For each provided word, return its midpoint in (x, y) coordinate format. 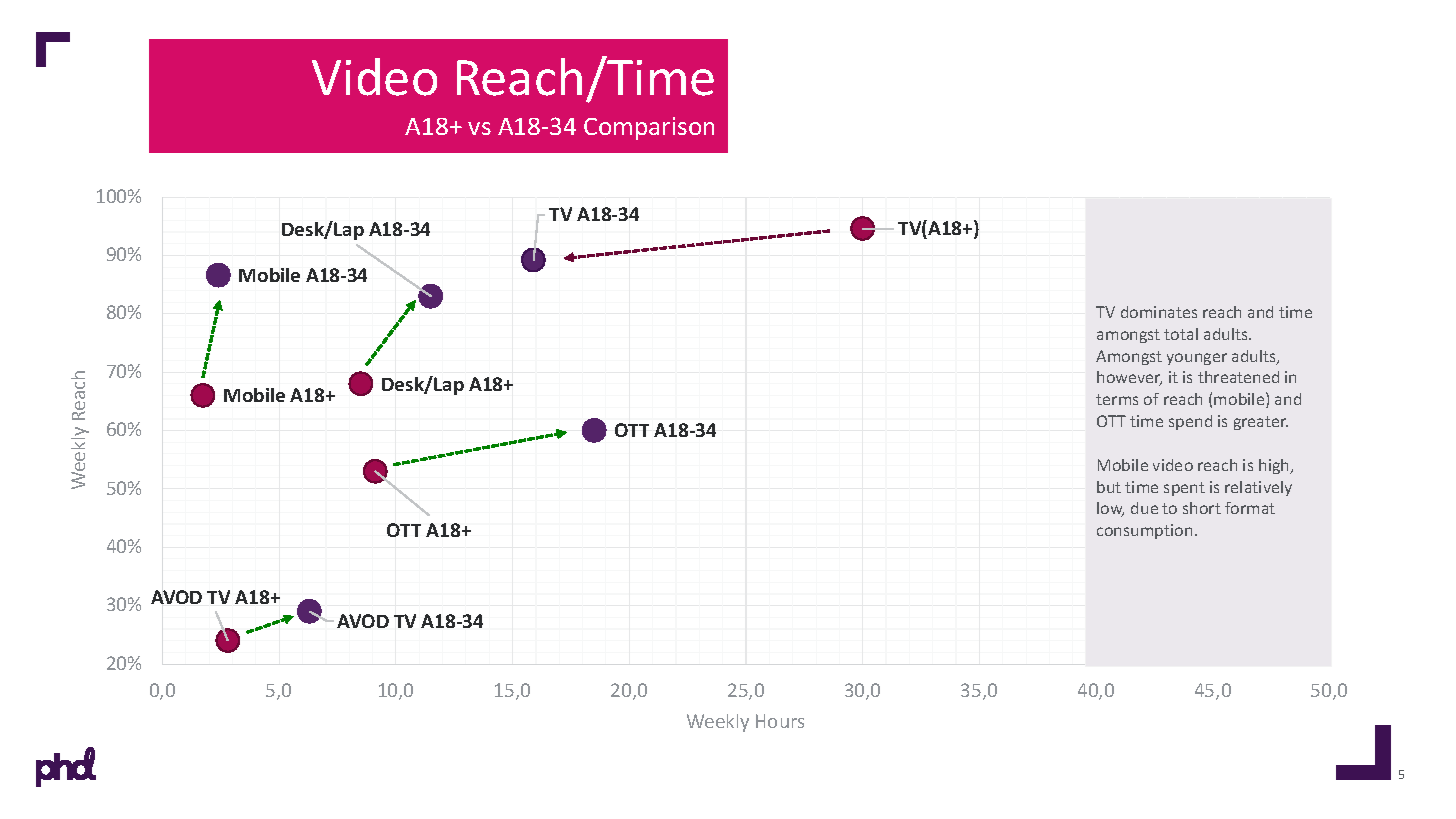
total (1181, 334)
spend (1190, 422)
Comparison (649, 128)
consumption (1144, 531)
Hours (780, 721)
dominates (1159, 312)
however (1129, 378)
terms (1117, 399)
